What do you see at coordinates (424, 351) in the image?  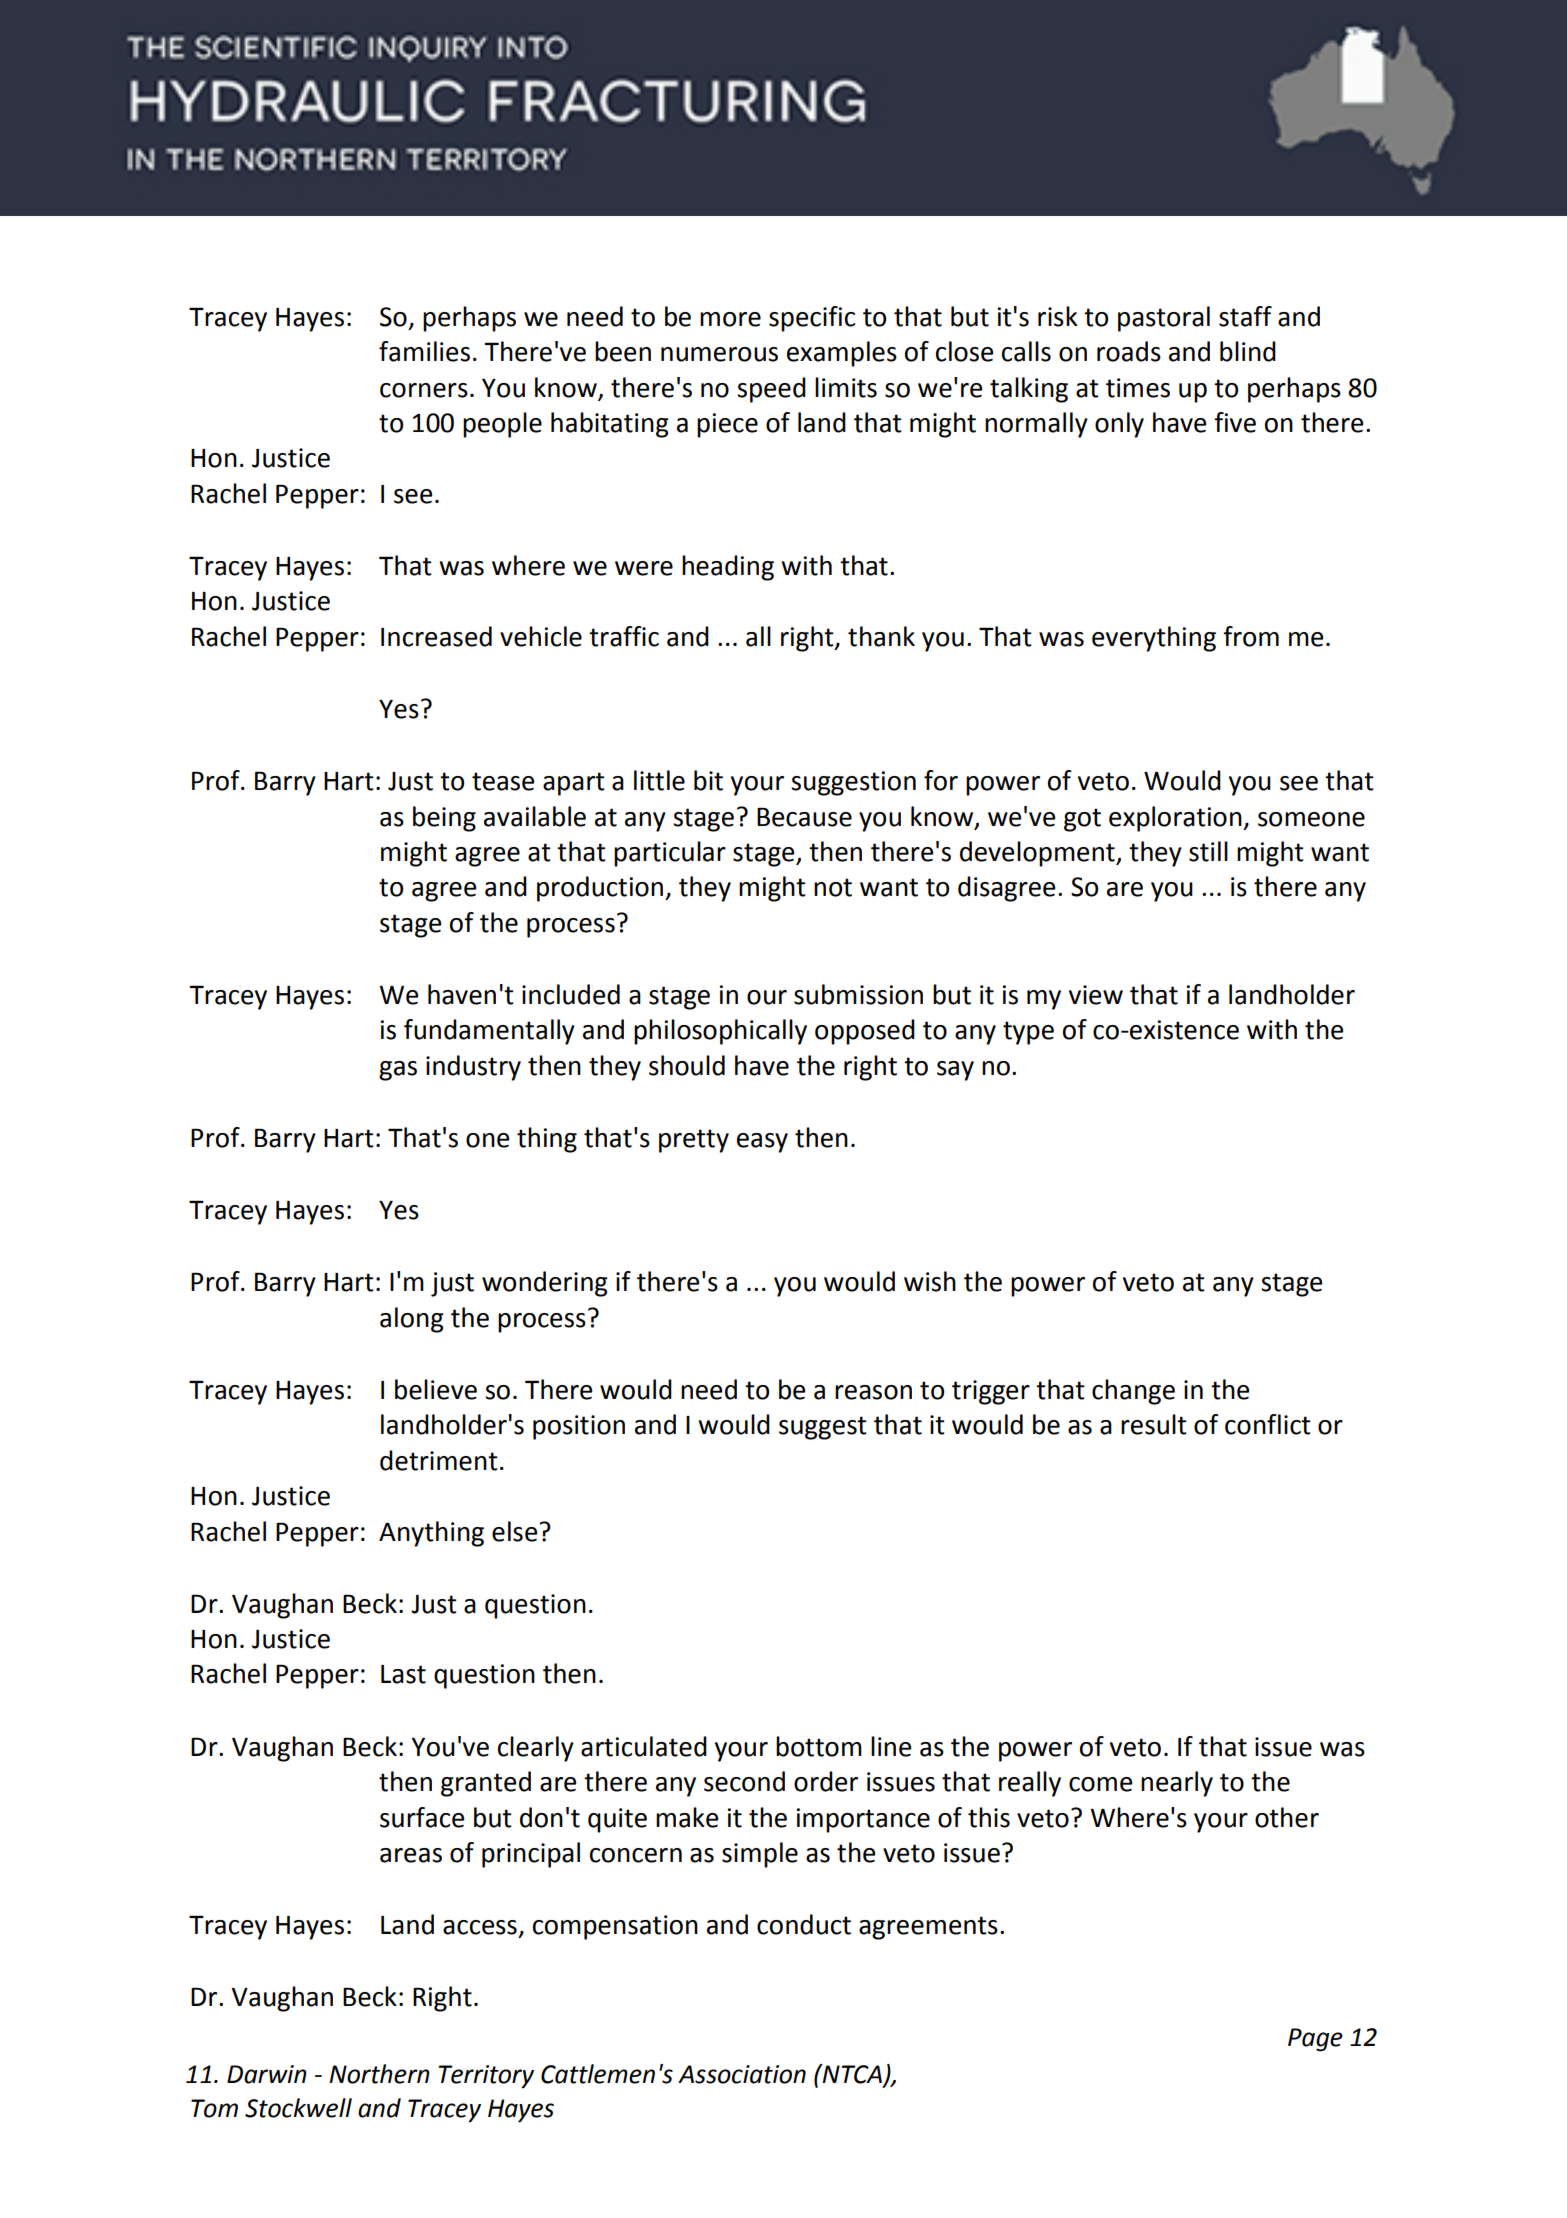 I see `families` at bounding box center [424, 351].
